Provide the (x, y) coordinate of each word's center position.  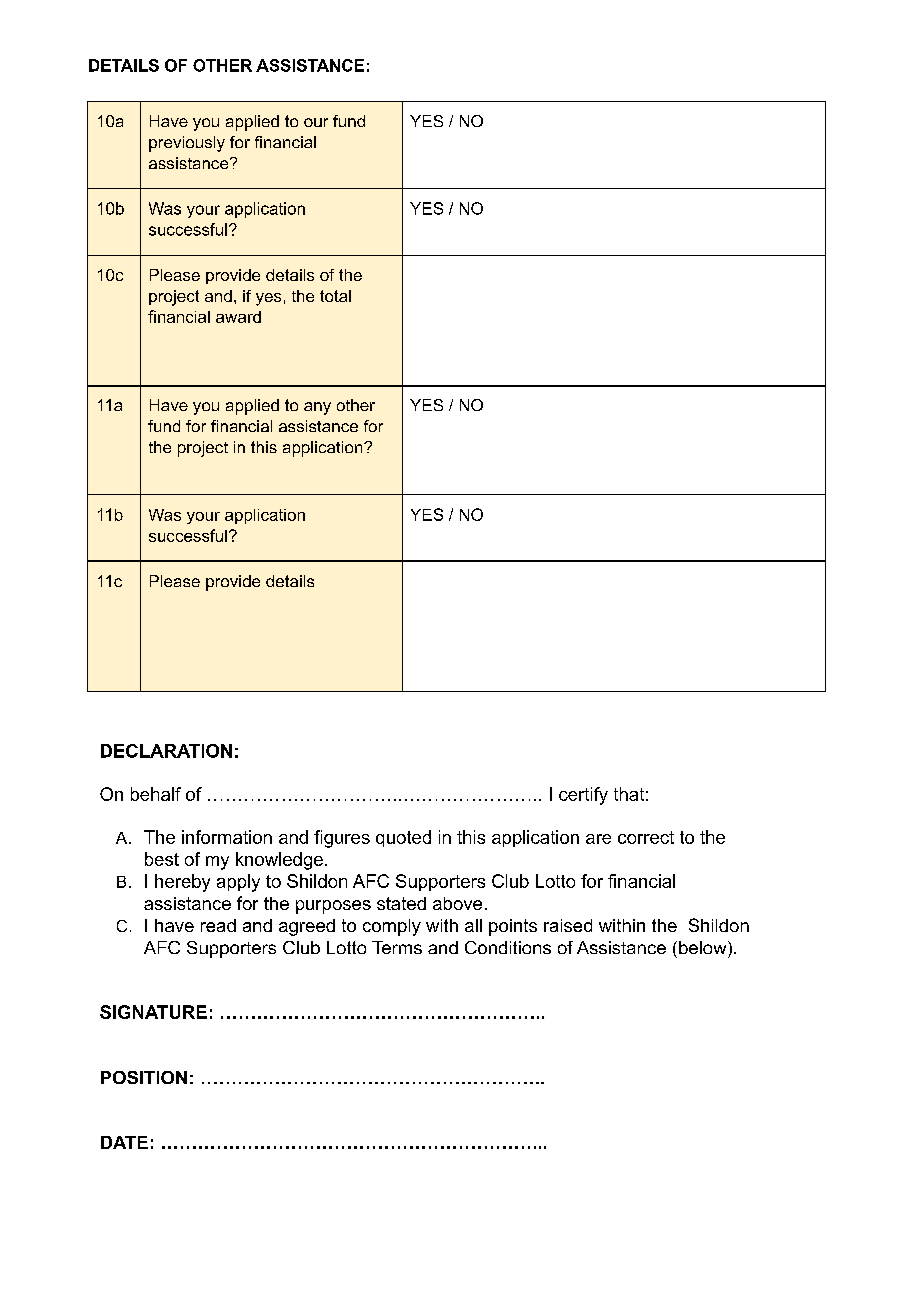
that (629, 794)
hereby (182, 883)
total (335, 296)
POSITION (144, 1077)
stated (401, 903)
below (704, 947)
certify (583, 796)
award (238, 317)
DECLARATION (166, 751)
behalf (156, 794)
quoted (403, 838)
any (317, 408)
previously (187, 144)
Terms (397, 947)
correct (646, 837)
